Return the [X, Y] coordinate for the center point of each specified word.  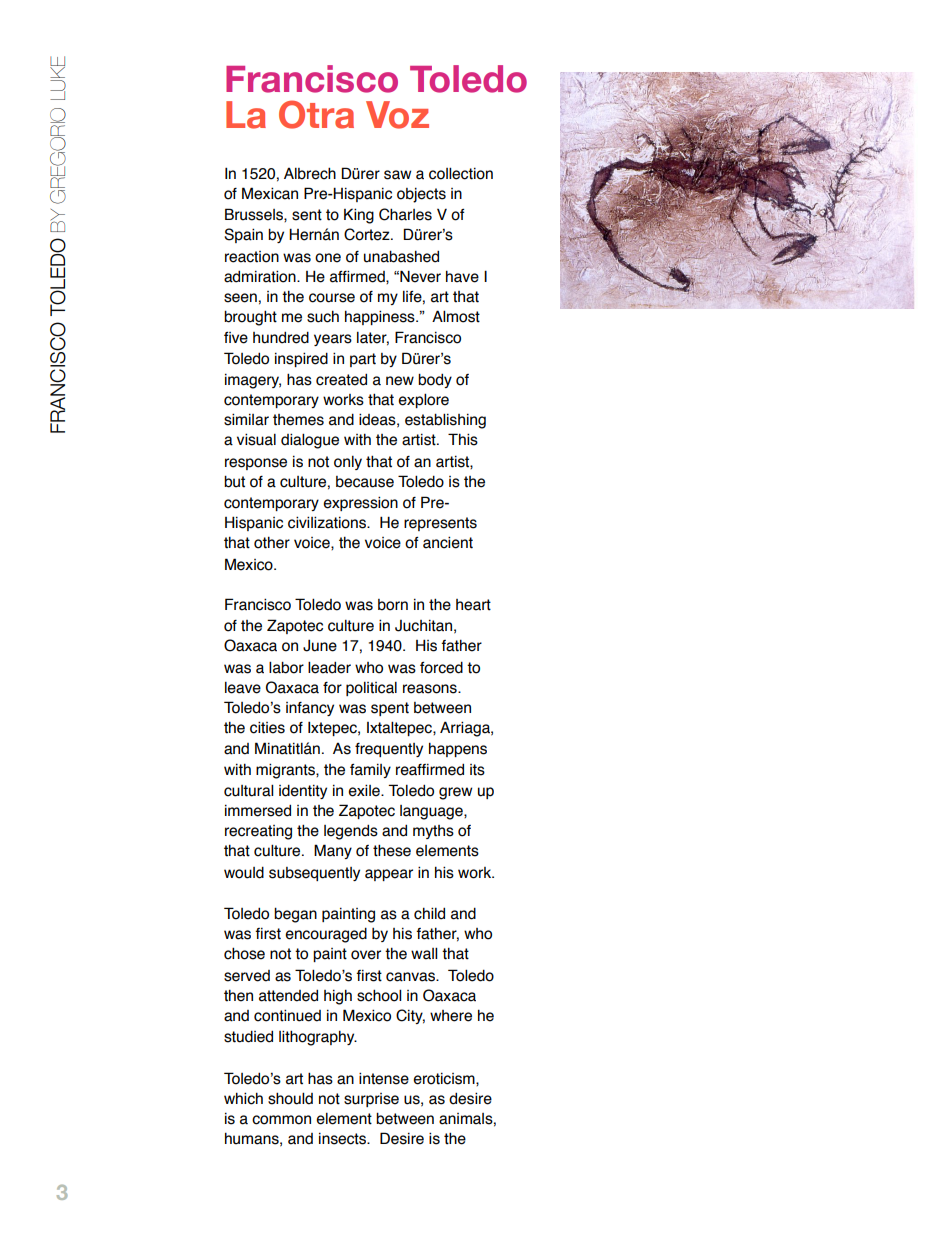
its [477, 770]
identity [303, 791]
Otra [316, 114]
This [463, 439]
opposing [705, 175]
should [290, 1098]
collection [461, 173]
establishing [445, 421]
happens [458, 749]
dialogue [310, 441]
